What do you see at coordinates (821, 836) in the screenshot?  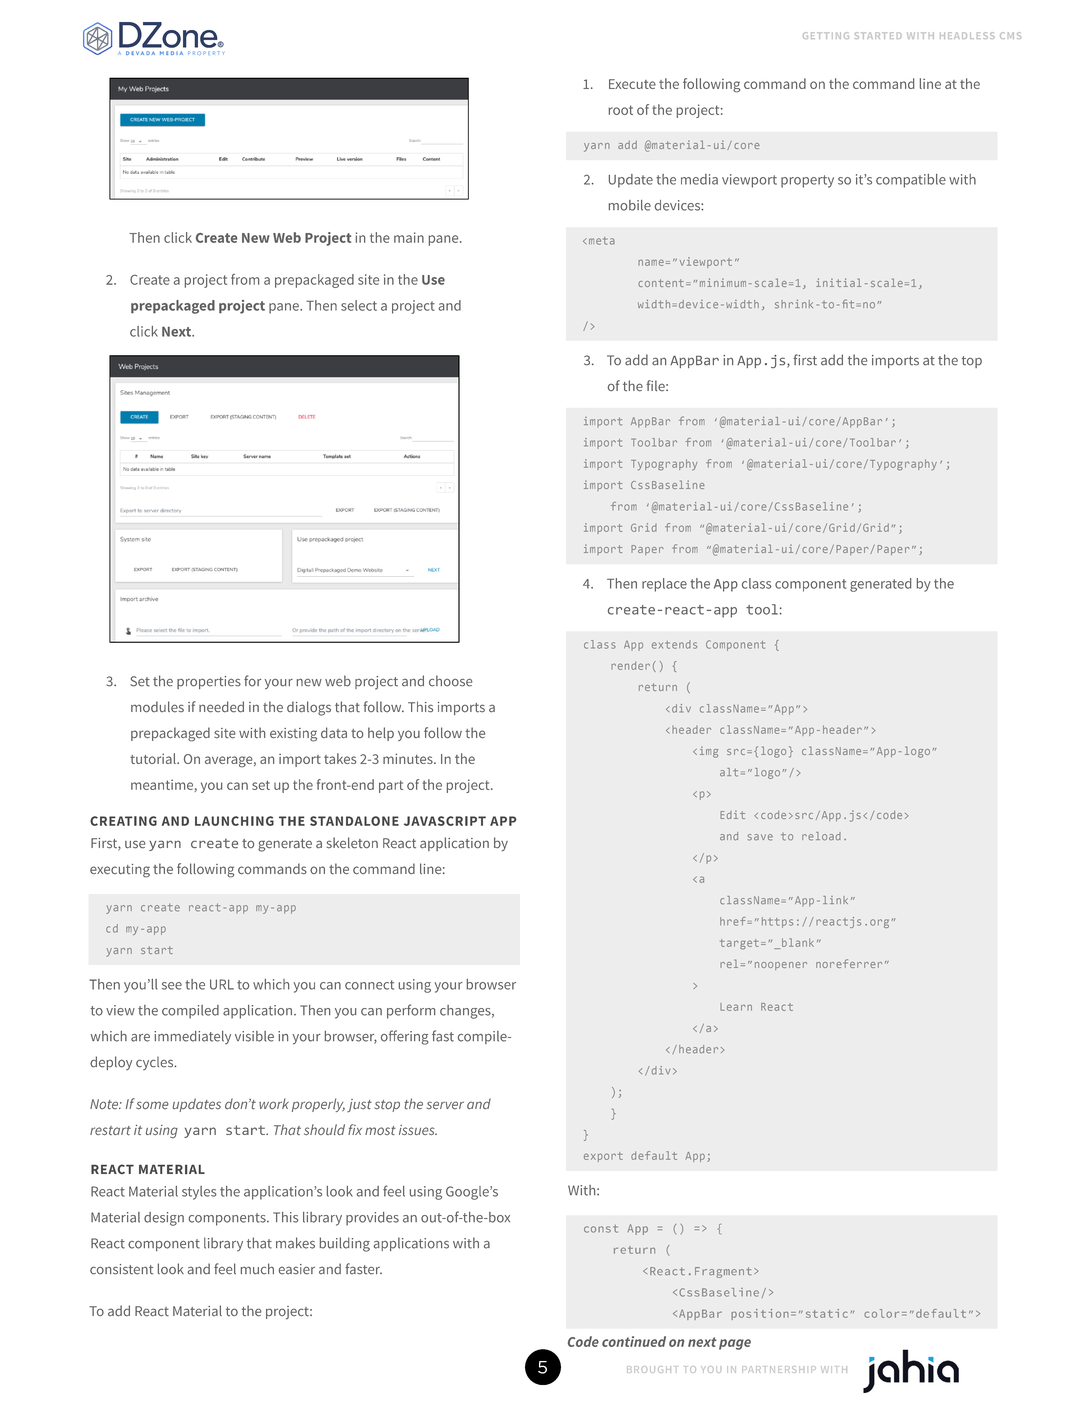 I see `reload` at bounding box center [821, 836].
